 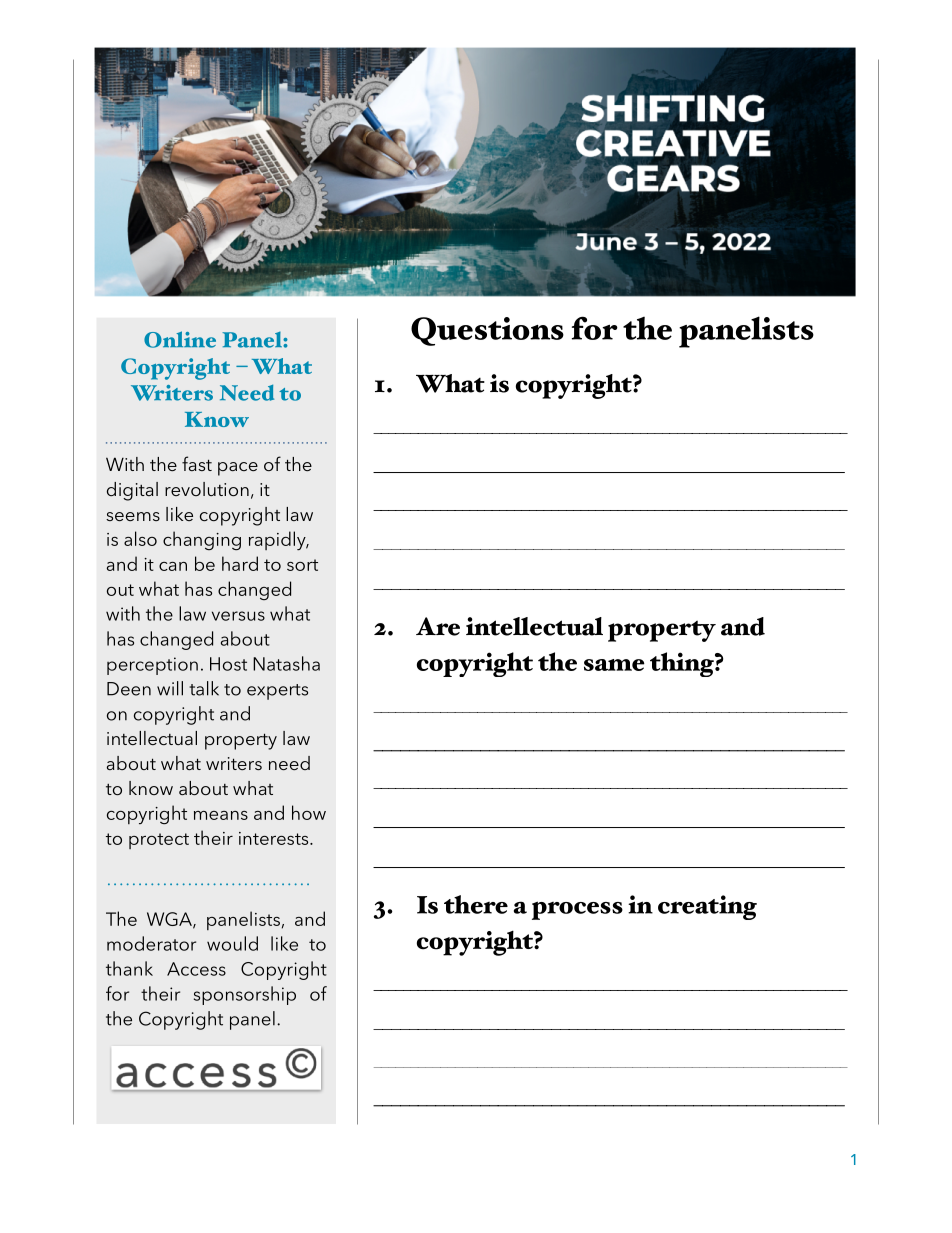 What do you see at coordinates (438, 626) in the page?
I see `Are` at bounding box center [438, 626].
